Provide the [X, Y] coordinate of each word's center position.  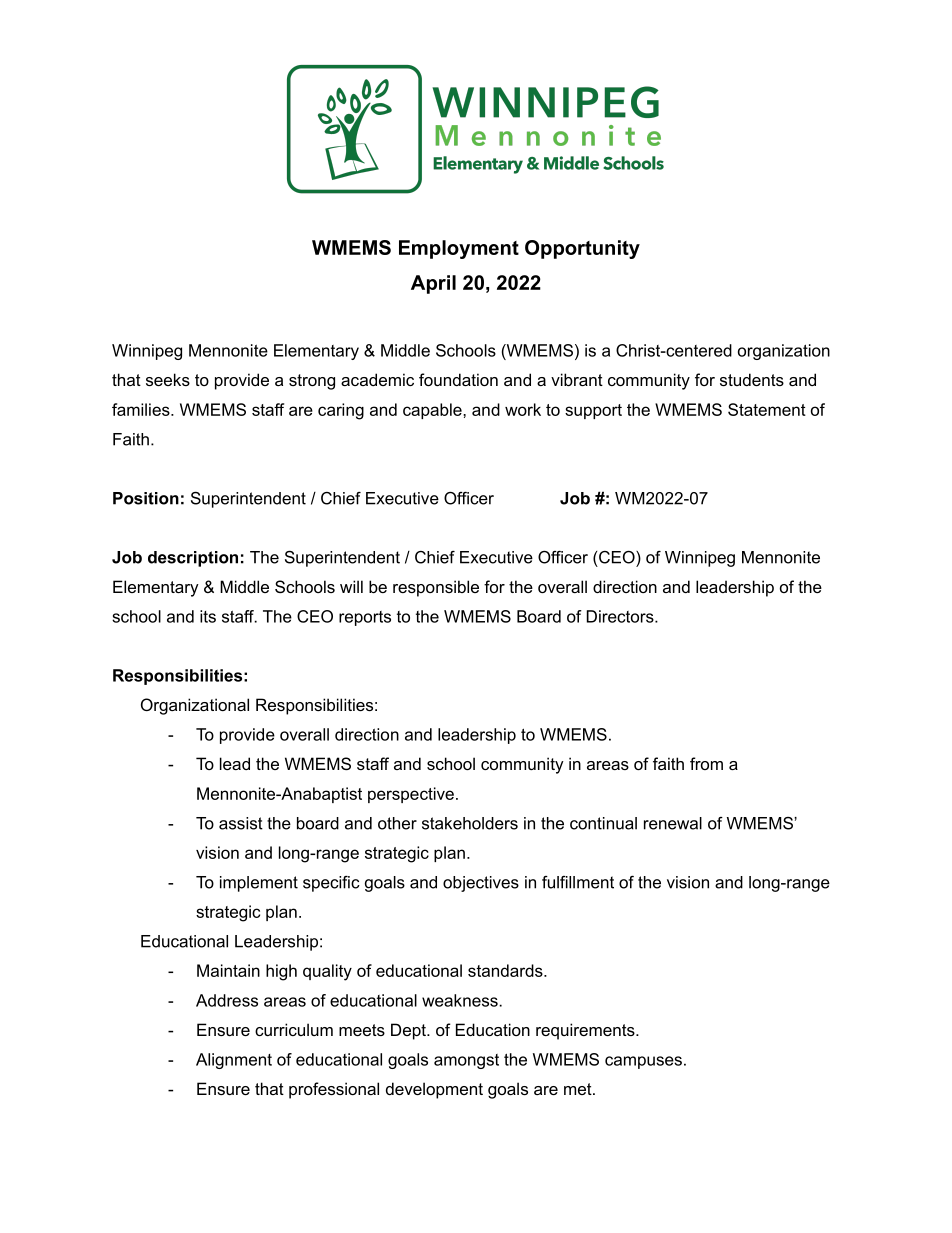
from [706, 763]
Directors [621, 616]
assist [241, 823]
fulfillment [578, 882]
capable [433, 411]
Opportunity [582, 249]
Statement [767, 409]
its [208, 616]
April [433, 284]
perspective [411, 795]
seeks [168, 379]
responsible [436, 588]
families [142, 409]
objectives [481, 884]
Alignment [234, 1061]
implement [259, 884]
